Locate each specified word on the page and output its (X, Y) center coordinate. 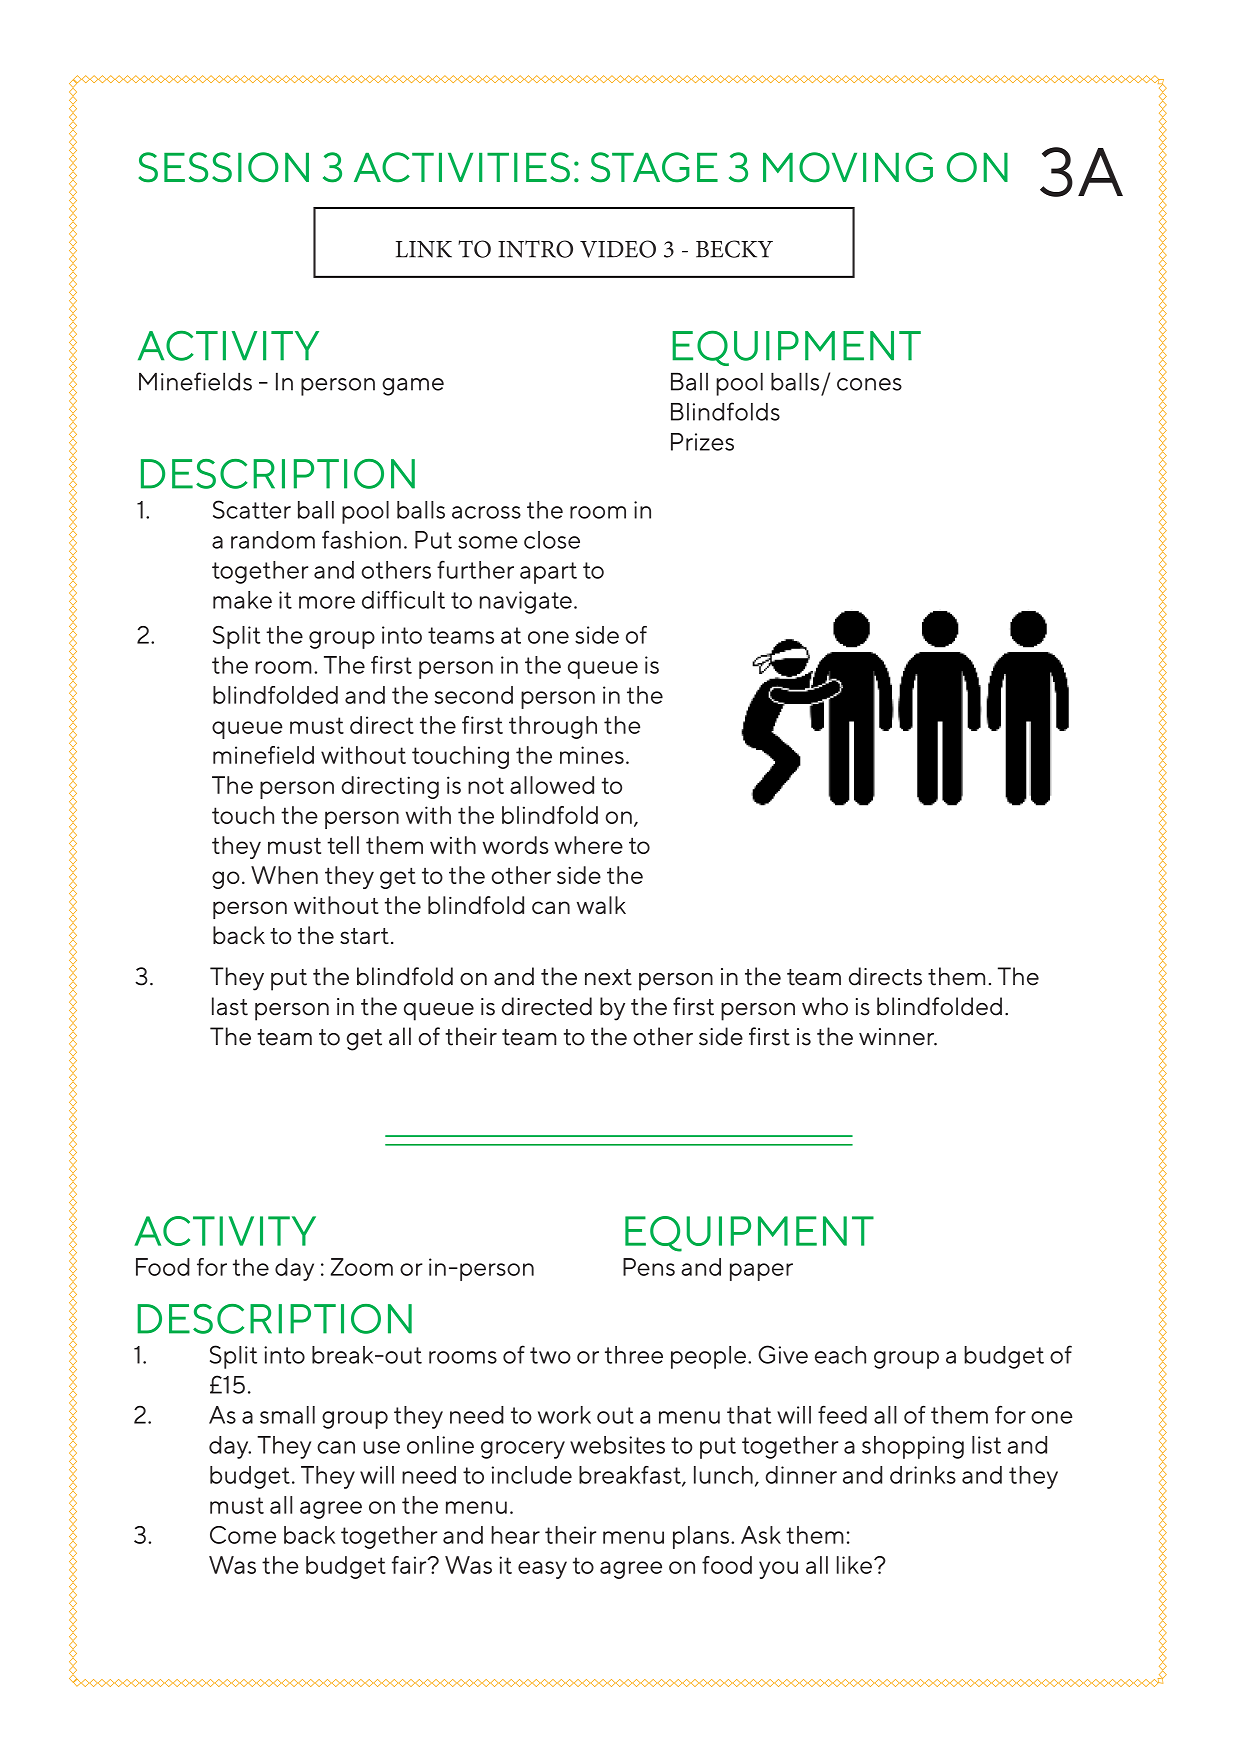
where (588, 845)
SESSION (224, 167)
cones (869, 384)
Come (243, 1535)
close (552, 540)
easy (542, 1570)
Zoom (361, 1267)
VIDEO (618, 249)
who (825, 1006)
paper (761, 1272)
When (284, 875)
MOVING (848, 167)
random (273, 540)
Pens (649, 1267)
